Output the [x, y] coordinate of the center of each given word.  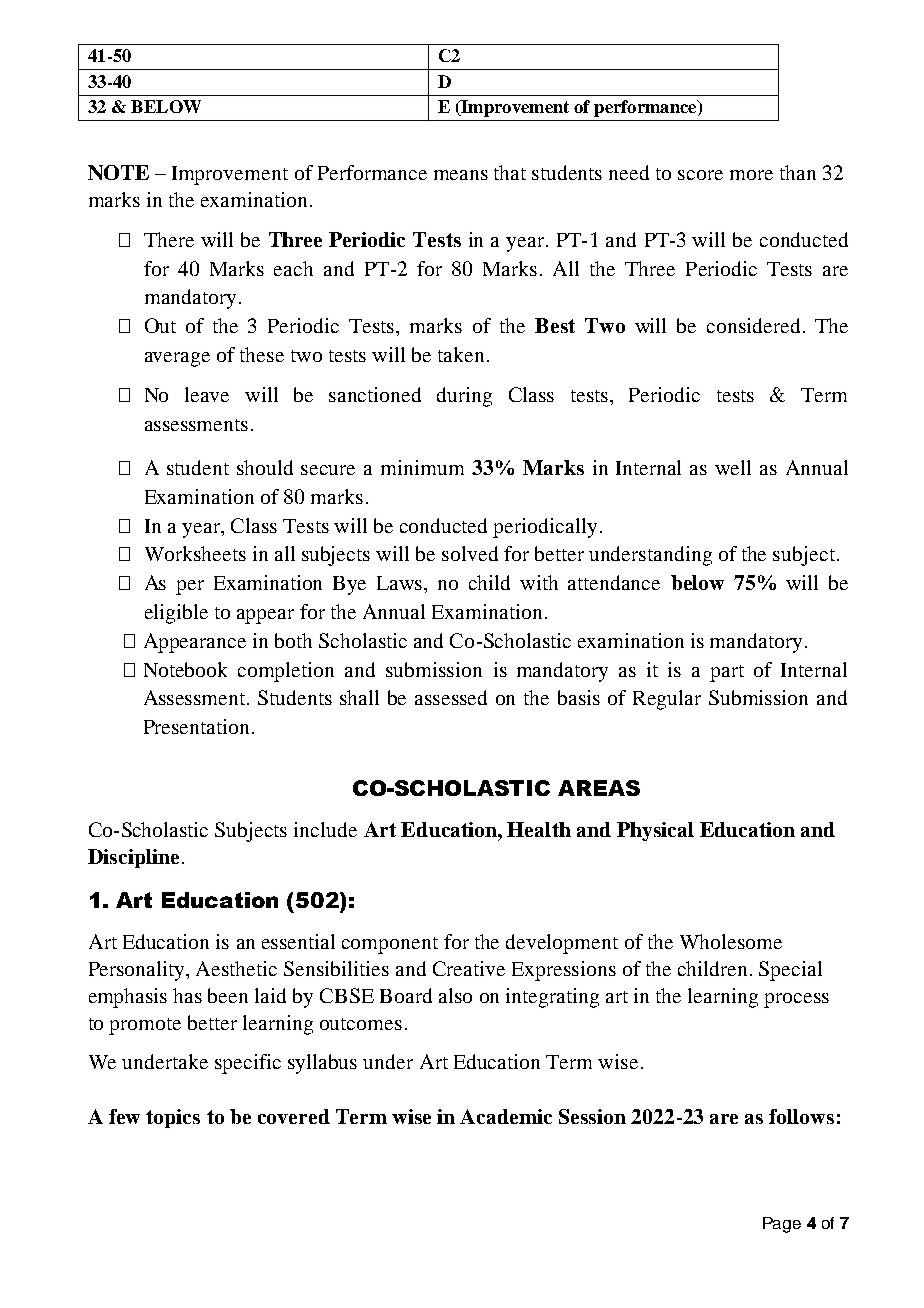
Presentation [198, 726]
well [733, 467]
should [265, 467]
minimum [422, 467]
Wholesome [731, 941]
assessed [451, 697]
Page [782, 1225]
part [727, 673]
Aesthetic [236, 968]
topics [173, 1118]
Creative [469, 968]
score [700, 175]
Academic [506, 1116]
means [461, 175]
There [169, 239]
